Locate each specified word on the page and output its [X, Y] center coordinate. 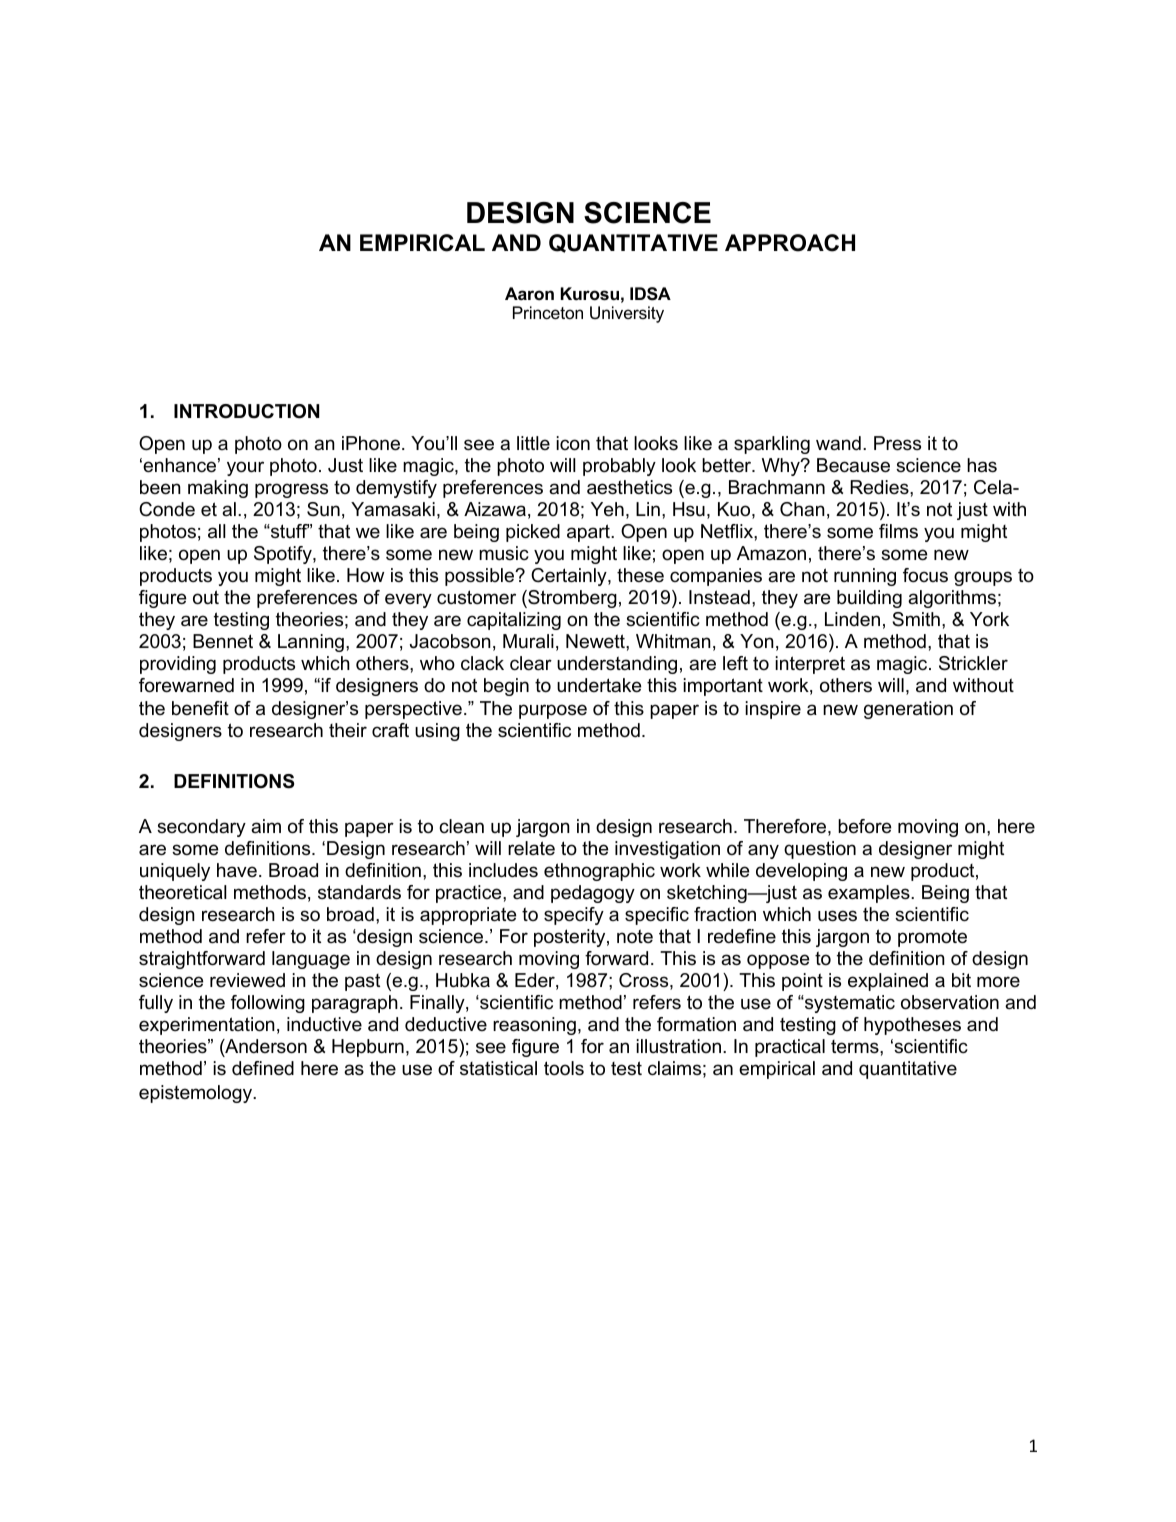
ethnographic [599, 872]
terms [856, 1047]
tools [564, 1068]
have [237, 870]
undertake [599, 685]
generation [908, 710]
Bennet [223, 641]
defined [263, 1068]
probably [619, 467]
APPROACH [790, 243]
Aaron [529, 293]
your [245, 468]
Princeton [548, 313]
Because [853, 465]
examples [870, 894]
